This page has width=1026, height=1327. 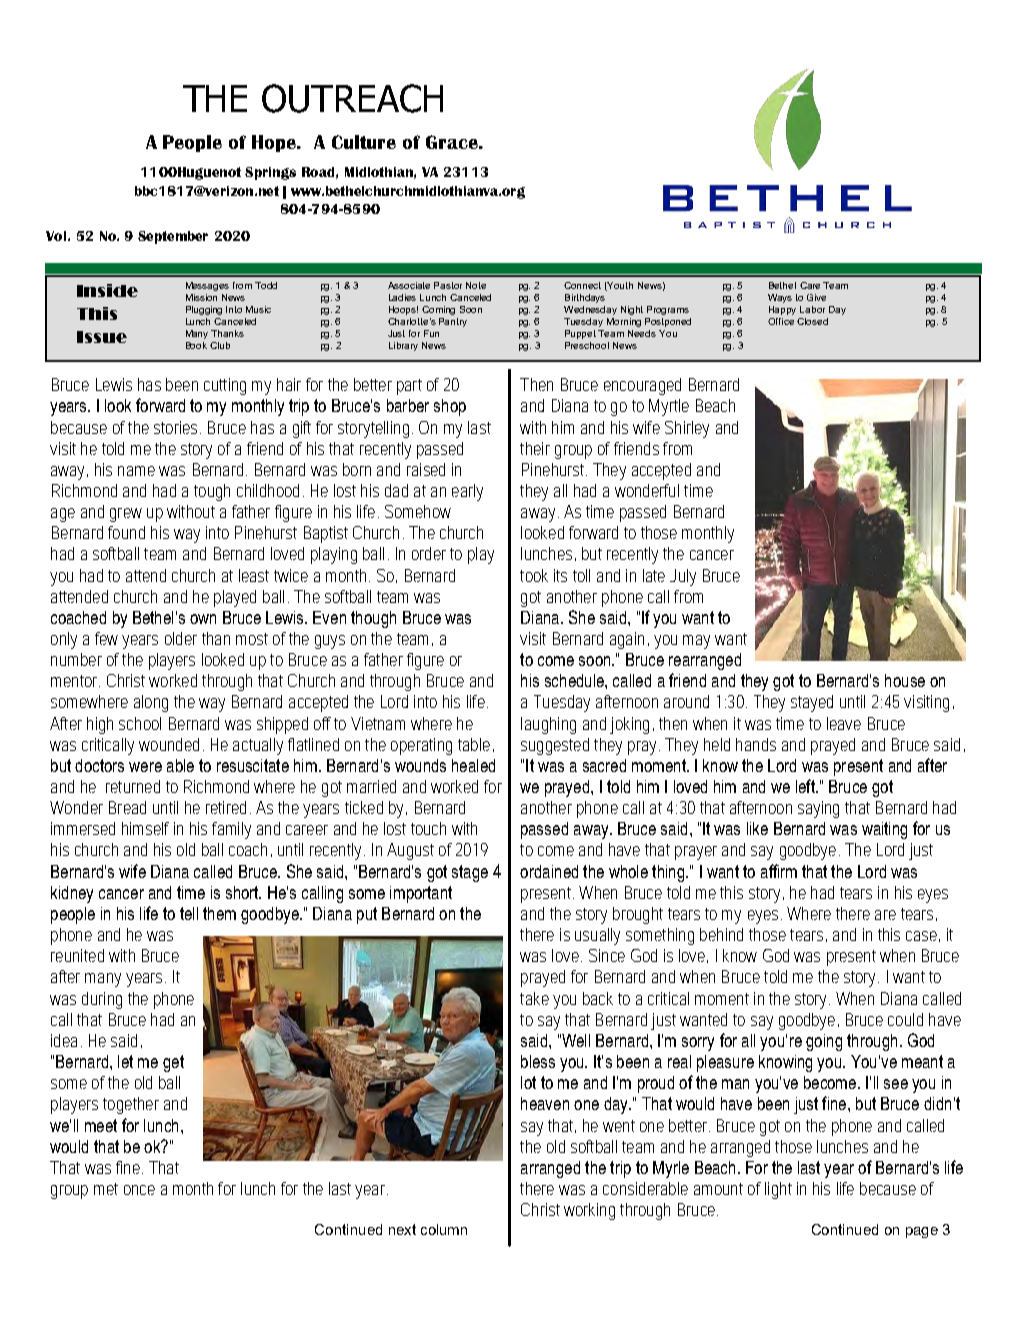 I want to click on early, so click(x=467, y=492).
